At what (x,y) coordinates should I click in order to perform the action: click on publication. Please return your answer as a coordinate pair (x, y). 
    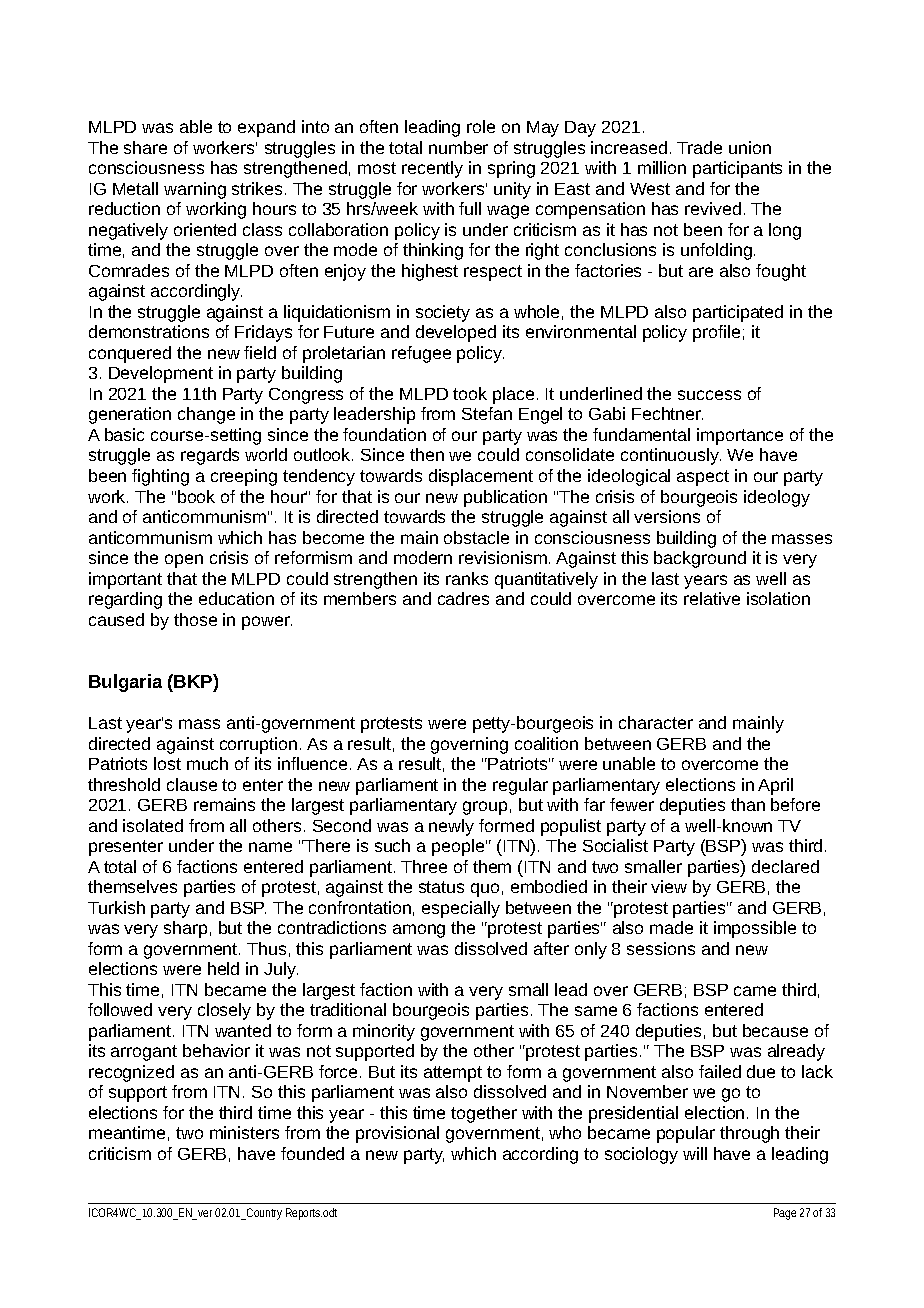
    Looking at the image, I should click on (505, 498).
